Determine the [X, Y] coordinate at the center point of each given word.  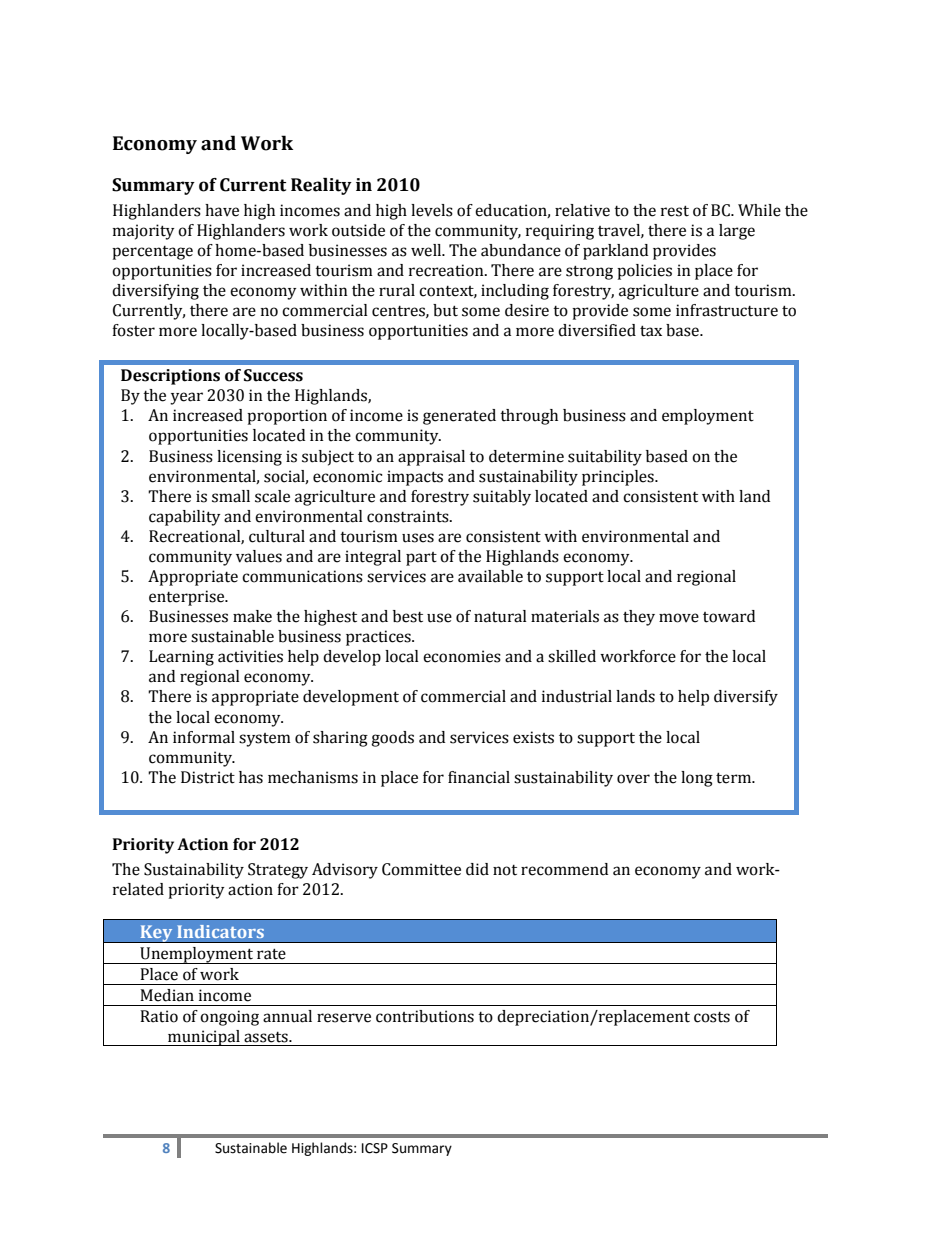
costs [712, 1017]
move [679, 618]
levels [432, 210]
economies [462, 656]
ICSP [375, 1148]
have [222, 210]
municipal [204, 1038]
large [737, 232]
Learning [181, 658]
